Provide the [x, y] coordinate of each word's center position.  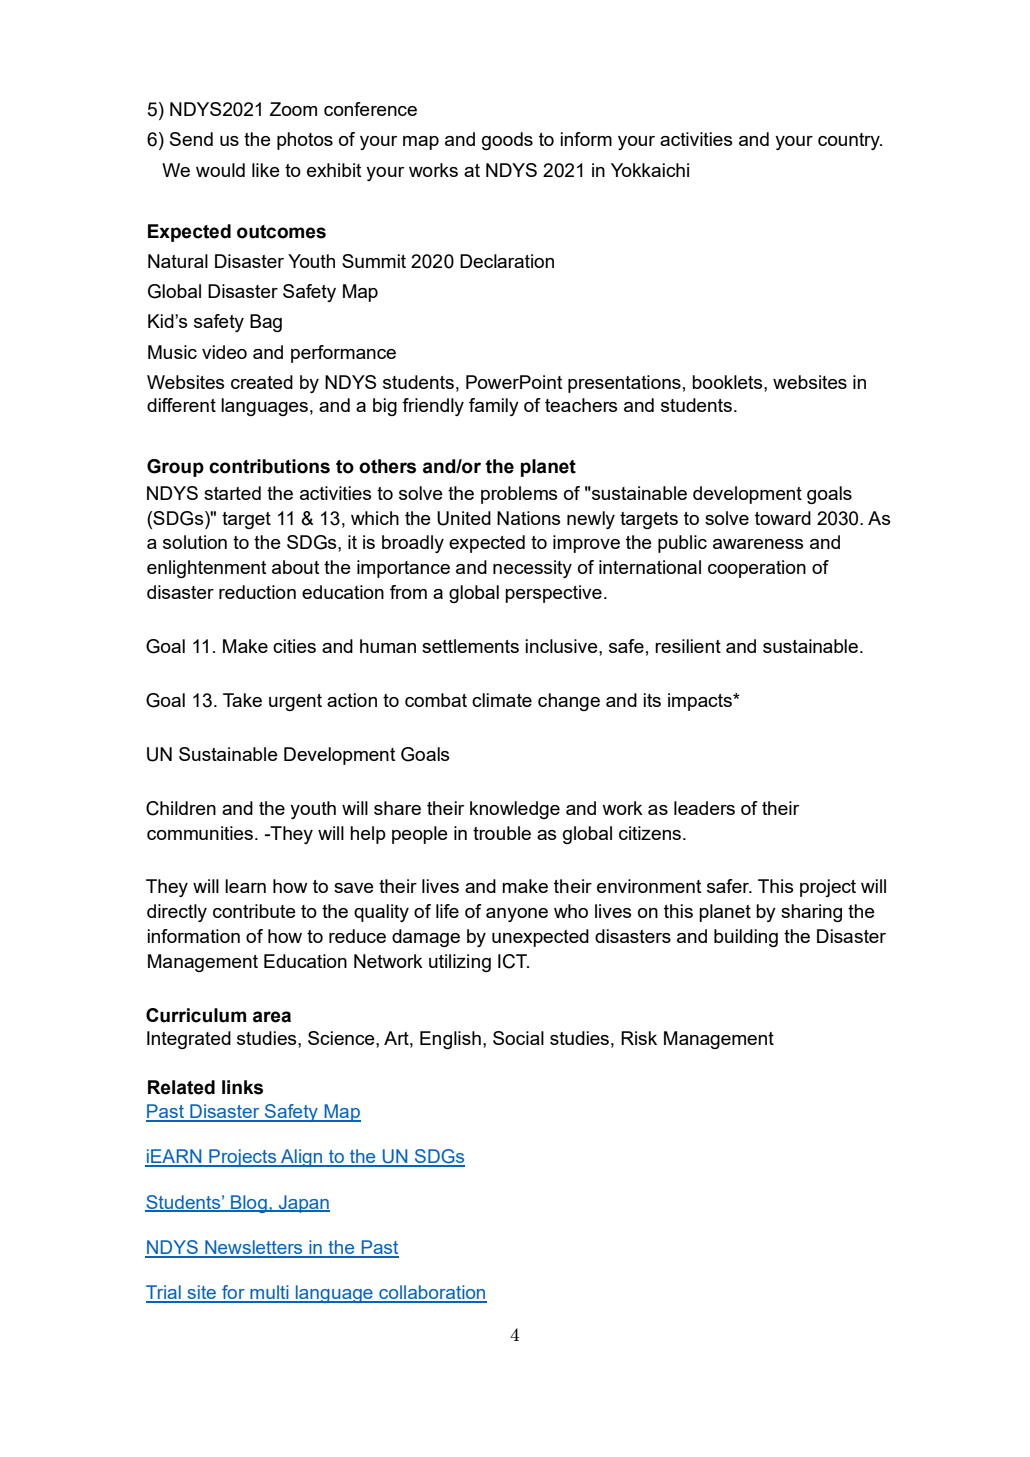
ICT [513, 961]
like [266, 170]
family [494, 407]
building [746, 938]
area [272, 1017]
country [850, 141]
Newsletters [254, 1248]
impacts [701, 702]
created [262, 382]
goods [507, 141]
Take [242, 700]
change [569, 702]
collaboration [432, 1293]
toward [783, 518]
